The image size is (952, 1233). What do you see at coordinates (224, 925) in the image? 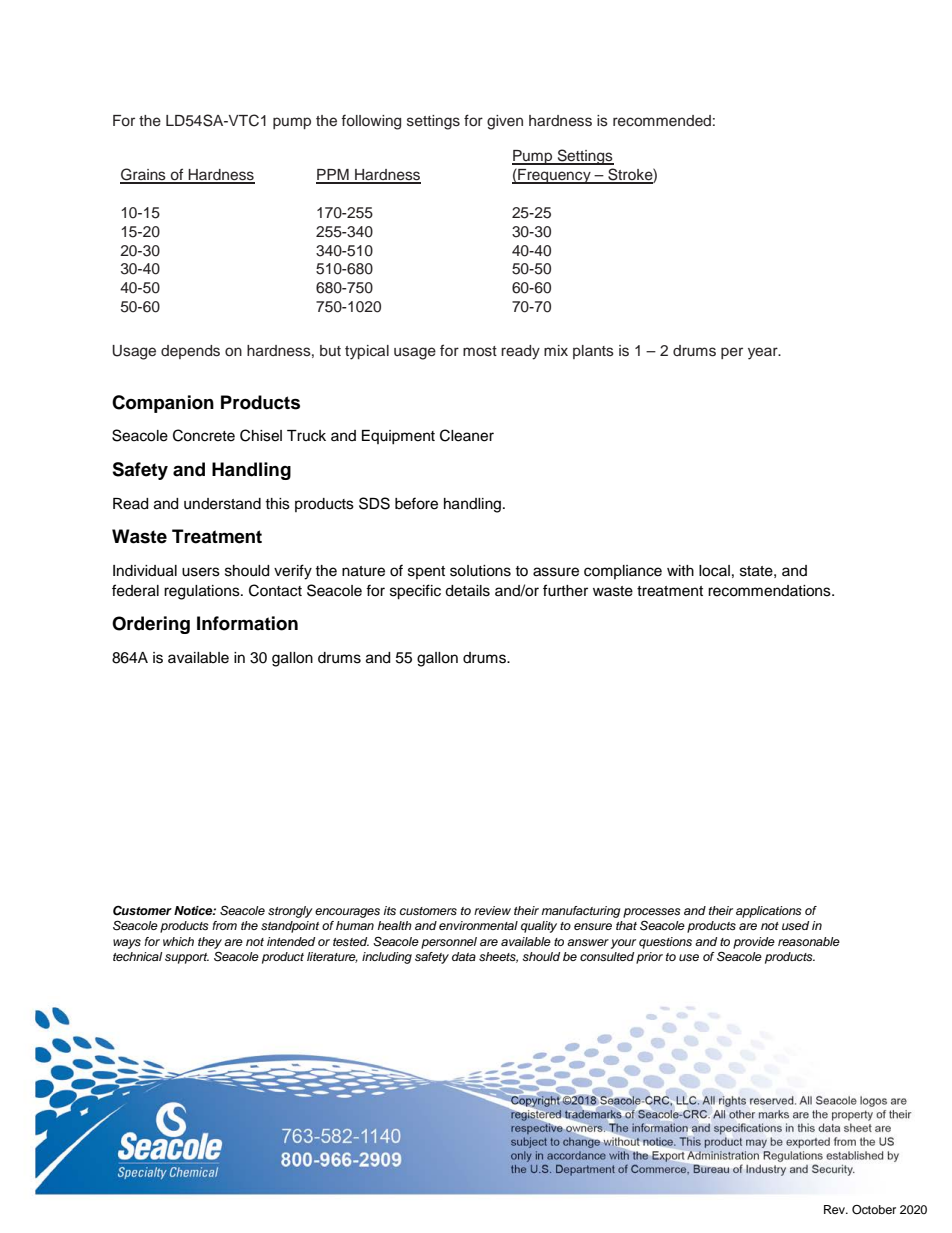
I see `from` at bounding box center [224, 925].
